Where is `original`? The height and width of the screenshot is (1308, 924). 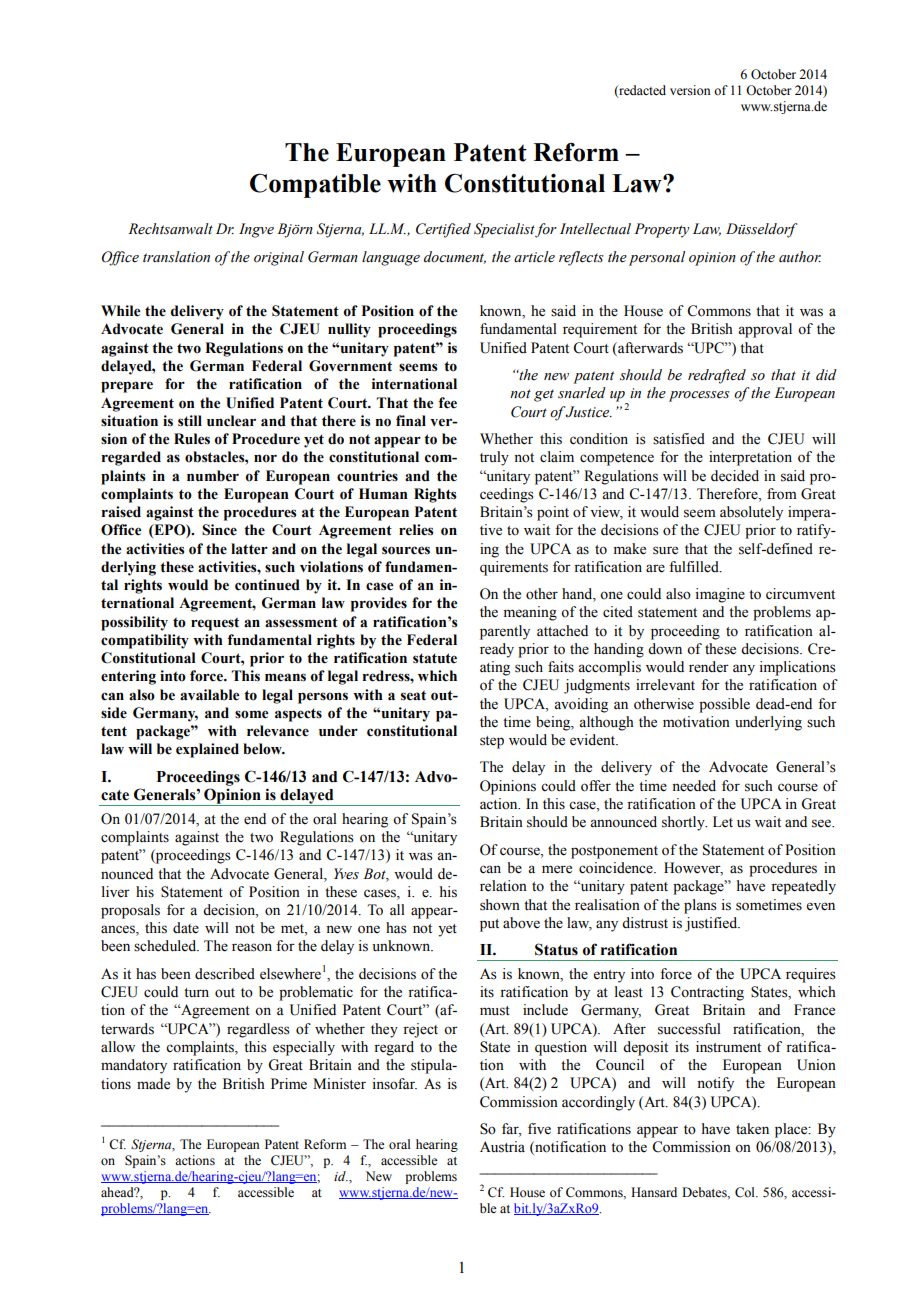 original is located at coordinates (279, 258).
